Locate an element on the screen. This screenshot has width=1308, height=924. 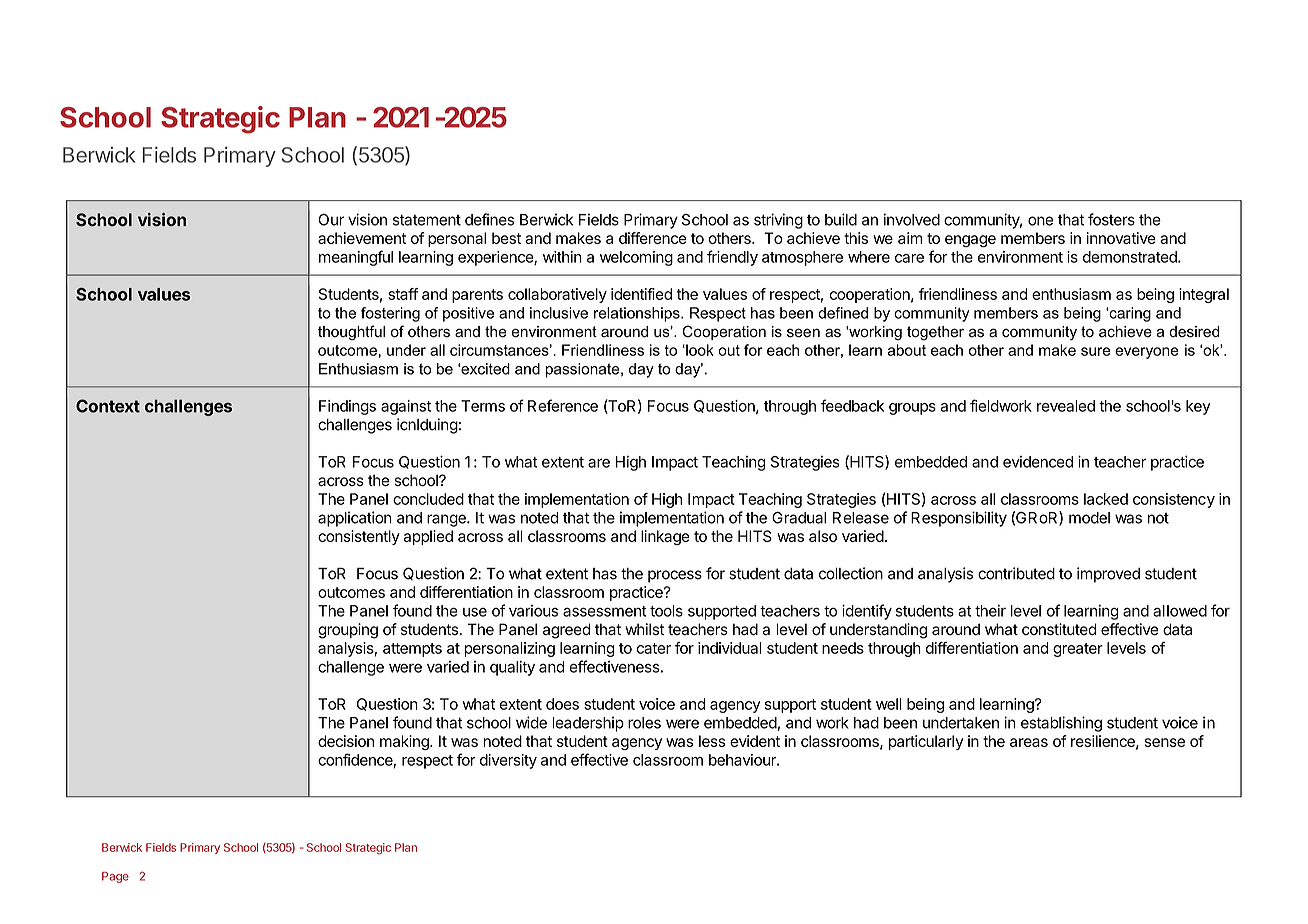
meaningful is located at coordinates (356, 258).
